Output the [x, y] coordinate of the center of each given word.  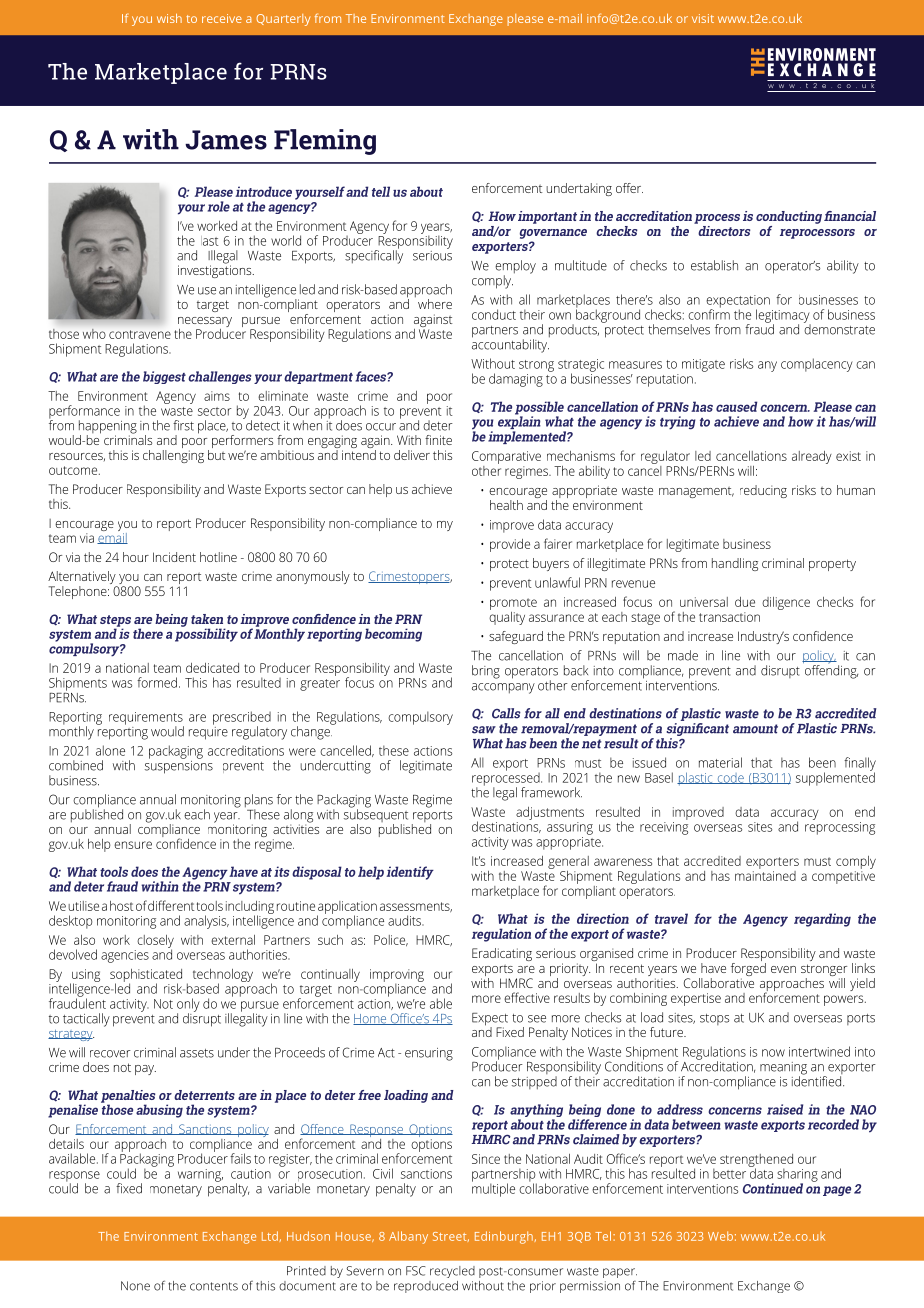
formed [157, 682]
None [135, 1286]
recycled [452, 1272]
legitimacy [783, 317]
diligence [786, 603]
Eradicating [502, 954]
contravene [140, 334]
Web [720, 1236]
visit [703, 18]
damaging [516, 380]
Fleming [325, 142]
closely [155, 942]
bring [486, 672]
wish [169, 18]
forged [748, 969]
